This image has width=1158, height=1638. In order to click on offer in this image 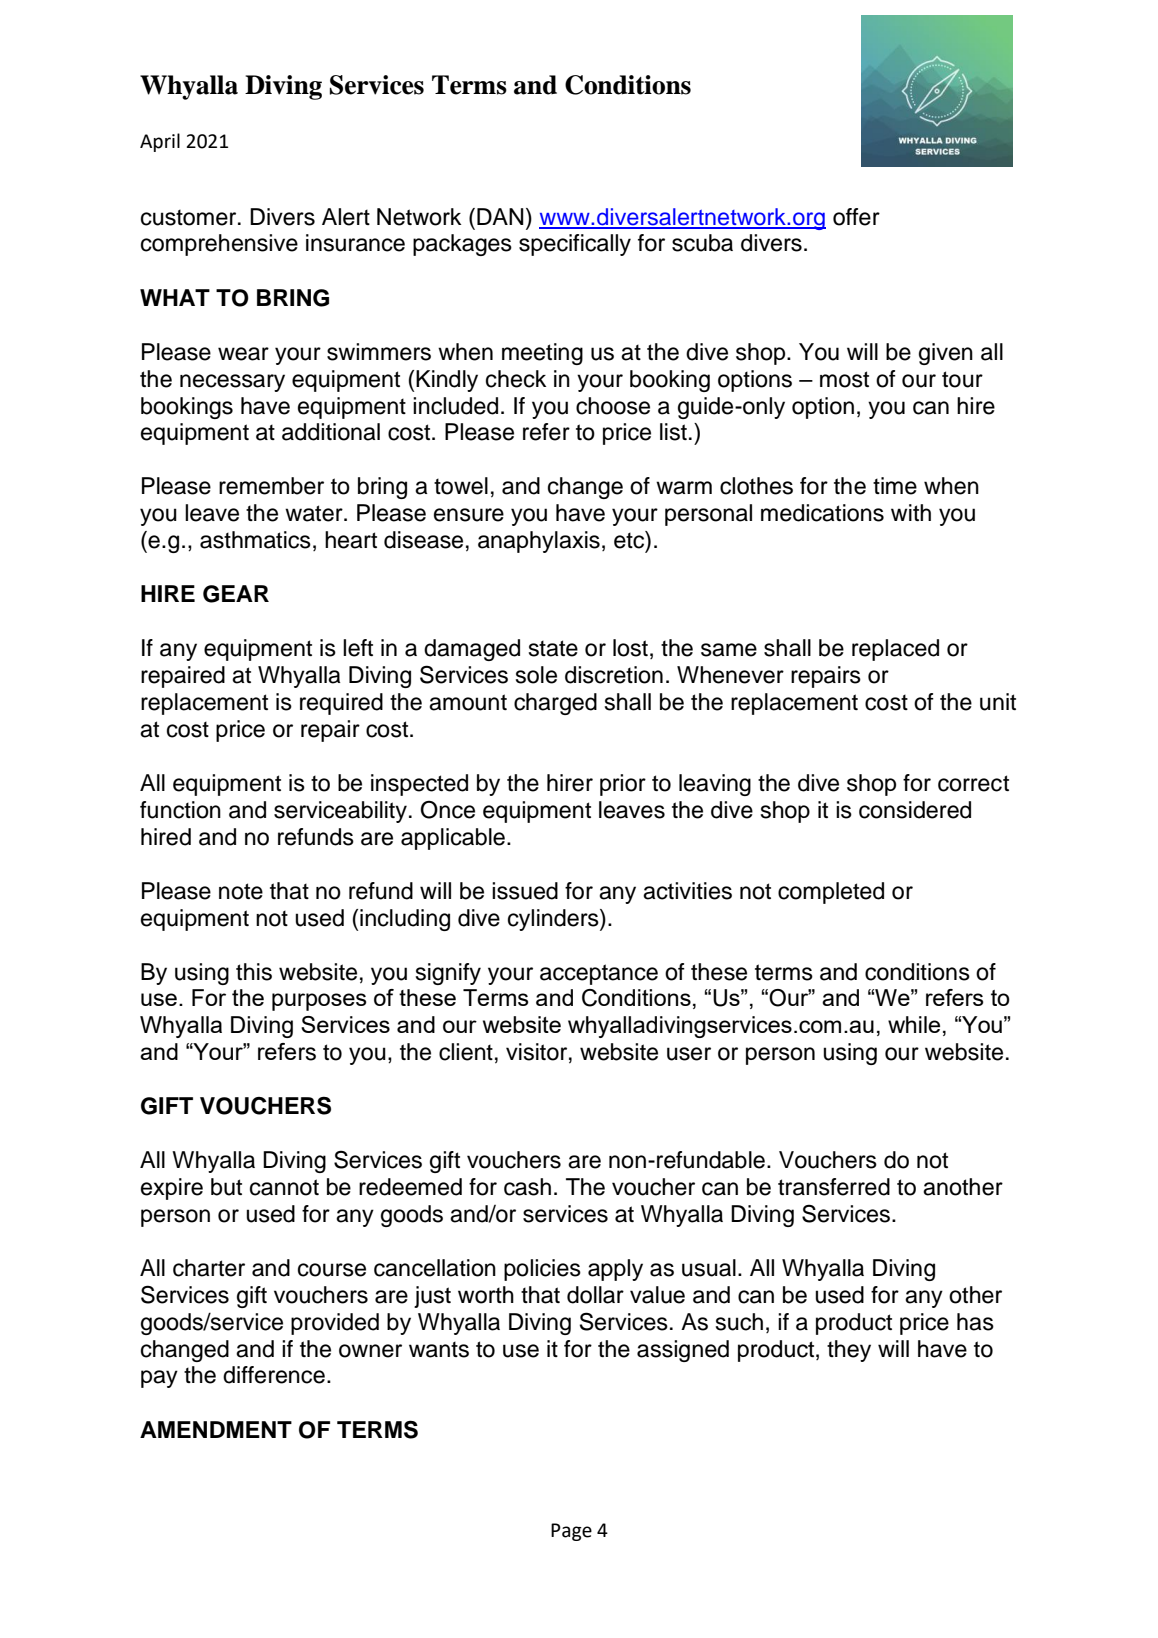, I will do `click(856, 217)`.
